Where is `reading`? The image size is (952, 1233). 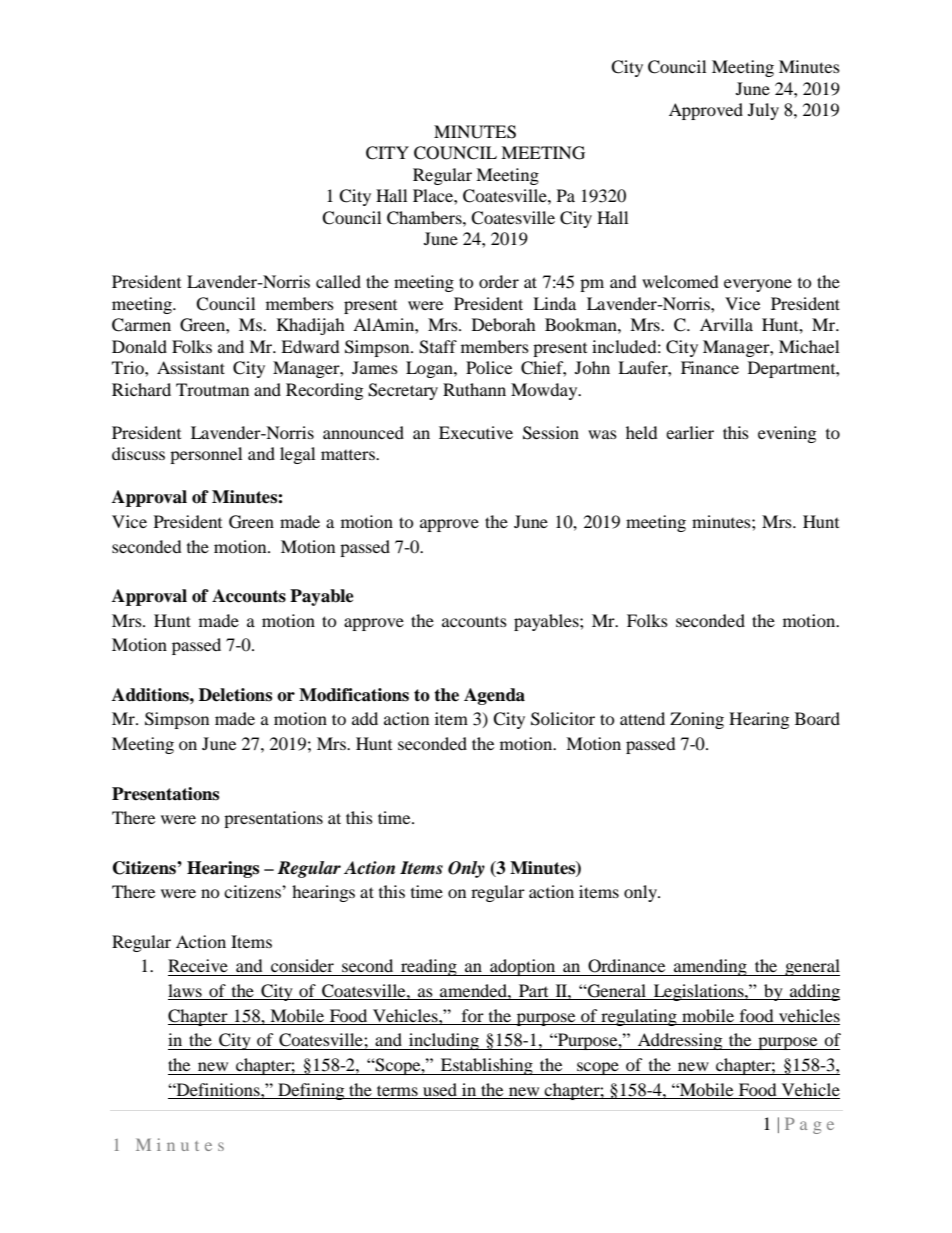 reading is located at coordinates (429, 967).
